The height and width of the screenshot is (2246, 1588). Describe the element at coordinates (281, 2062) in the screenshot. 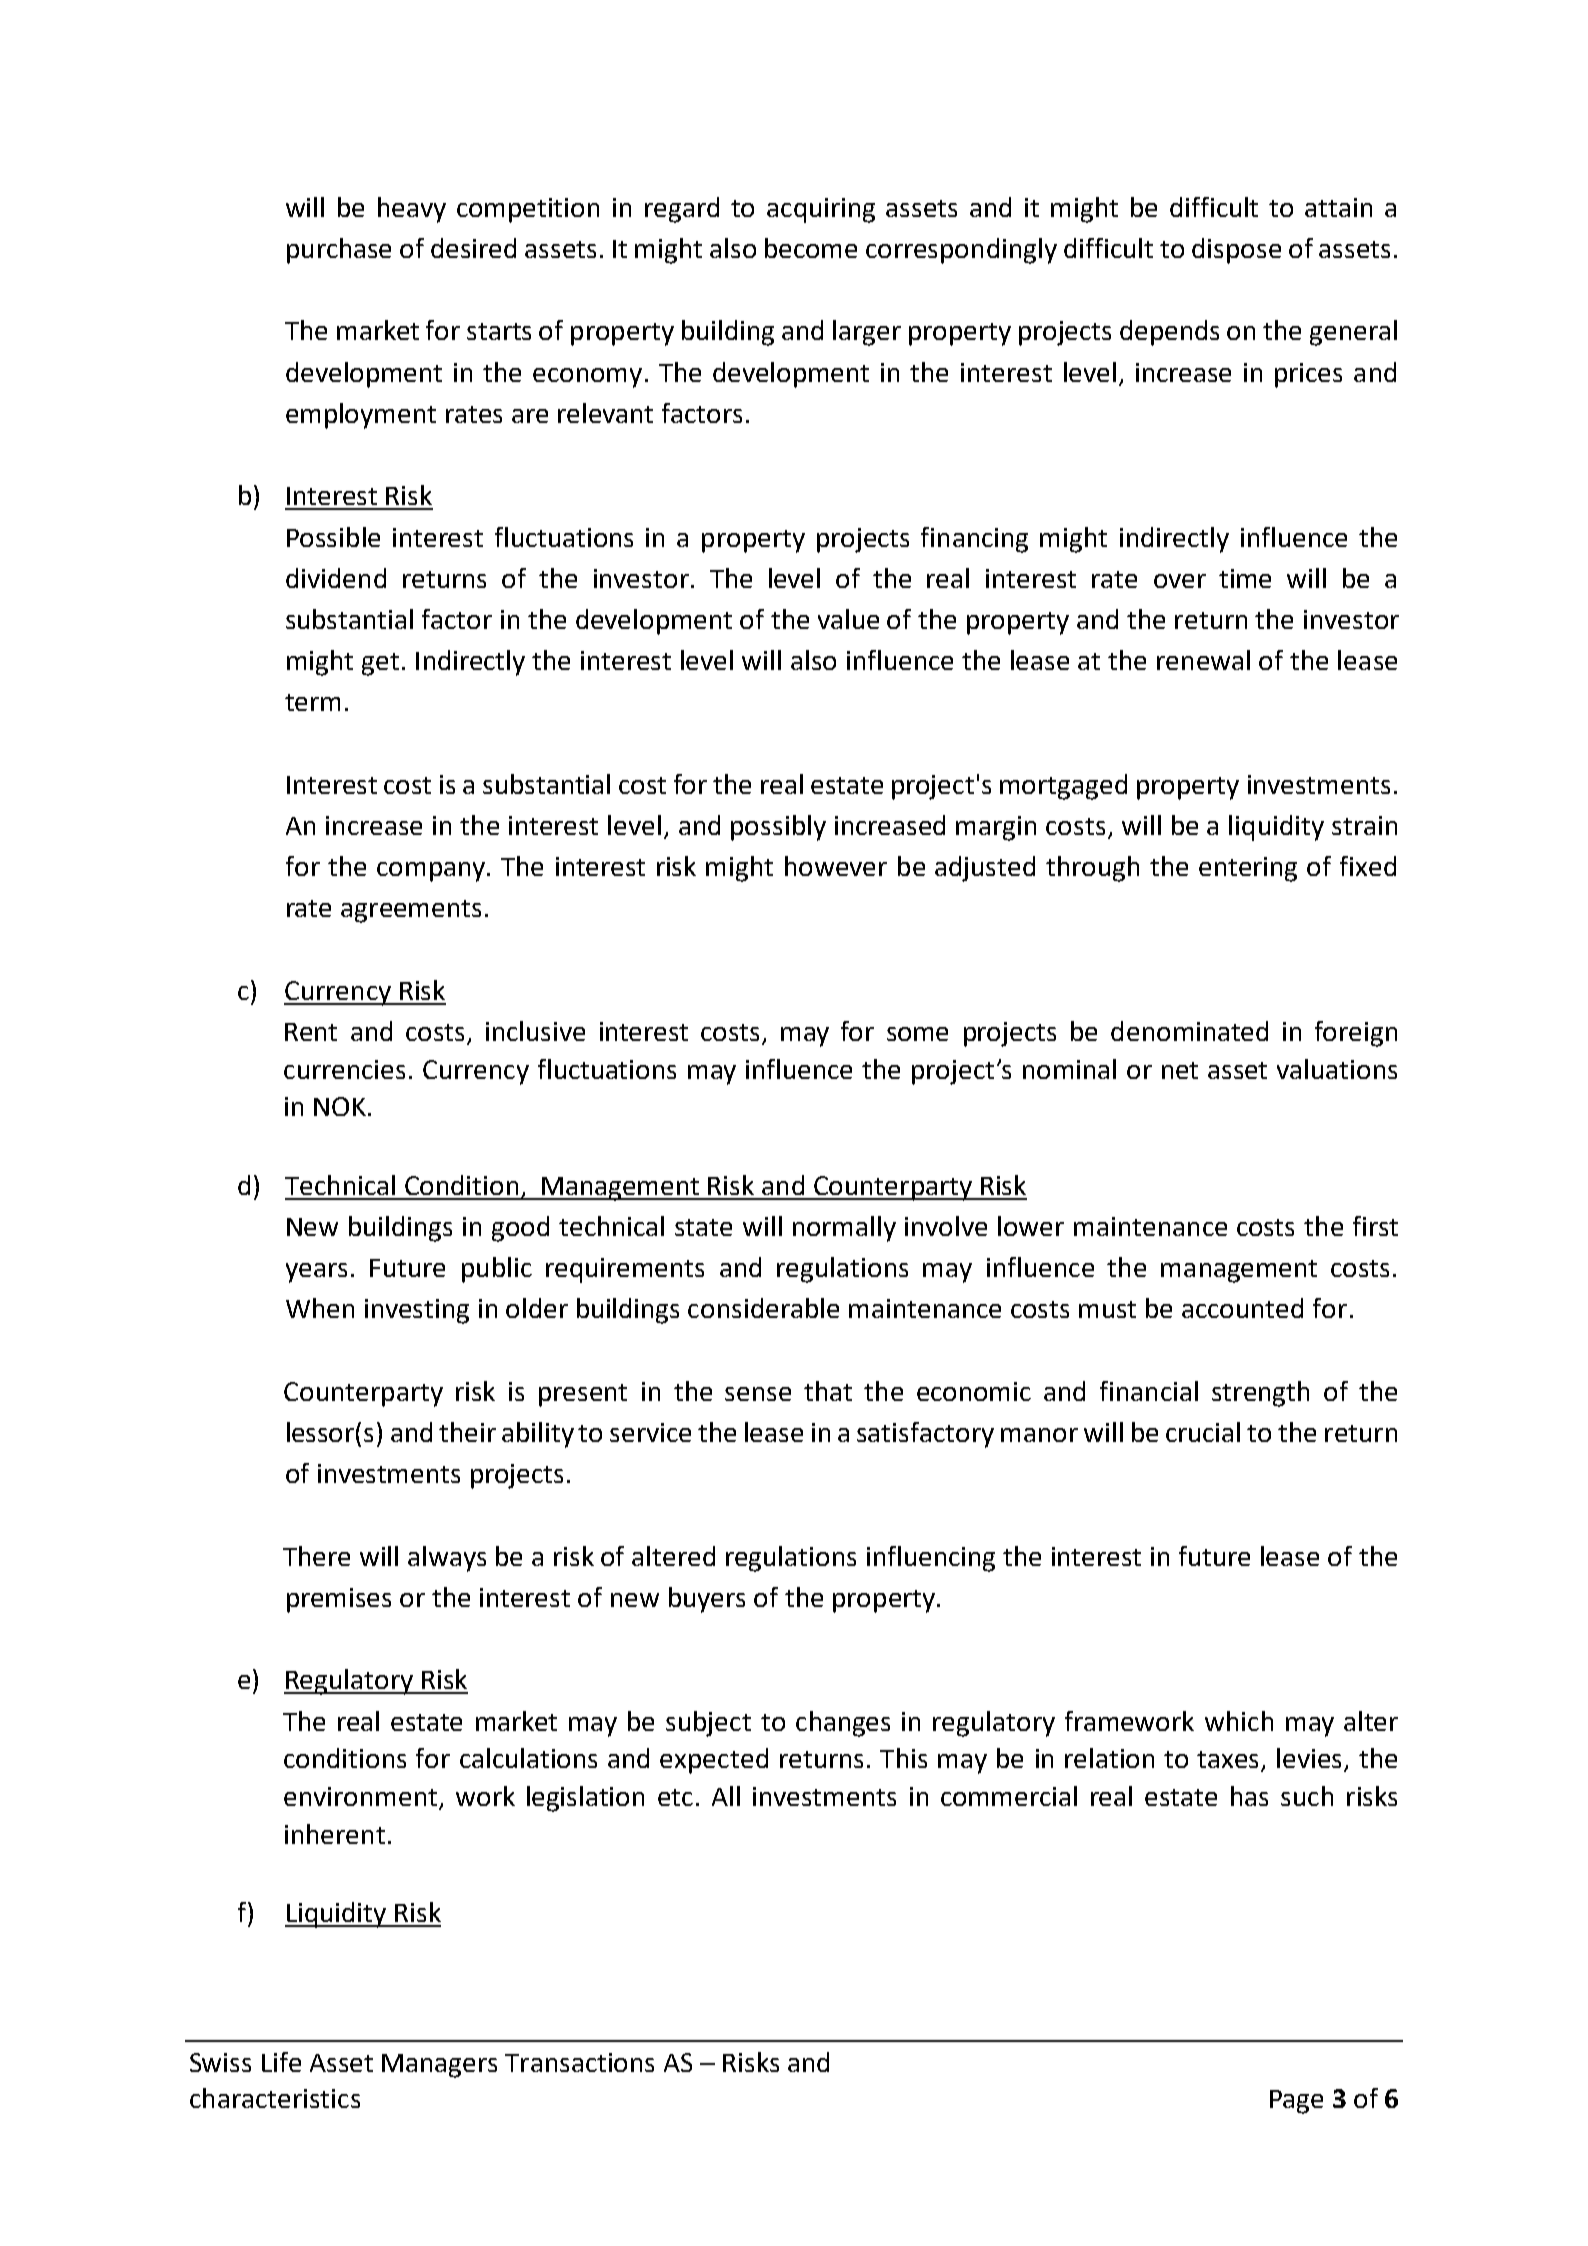

I see `Life` at that location.
